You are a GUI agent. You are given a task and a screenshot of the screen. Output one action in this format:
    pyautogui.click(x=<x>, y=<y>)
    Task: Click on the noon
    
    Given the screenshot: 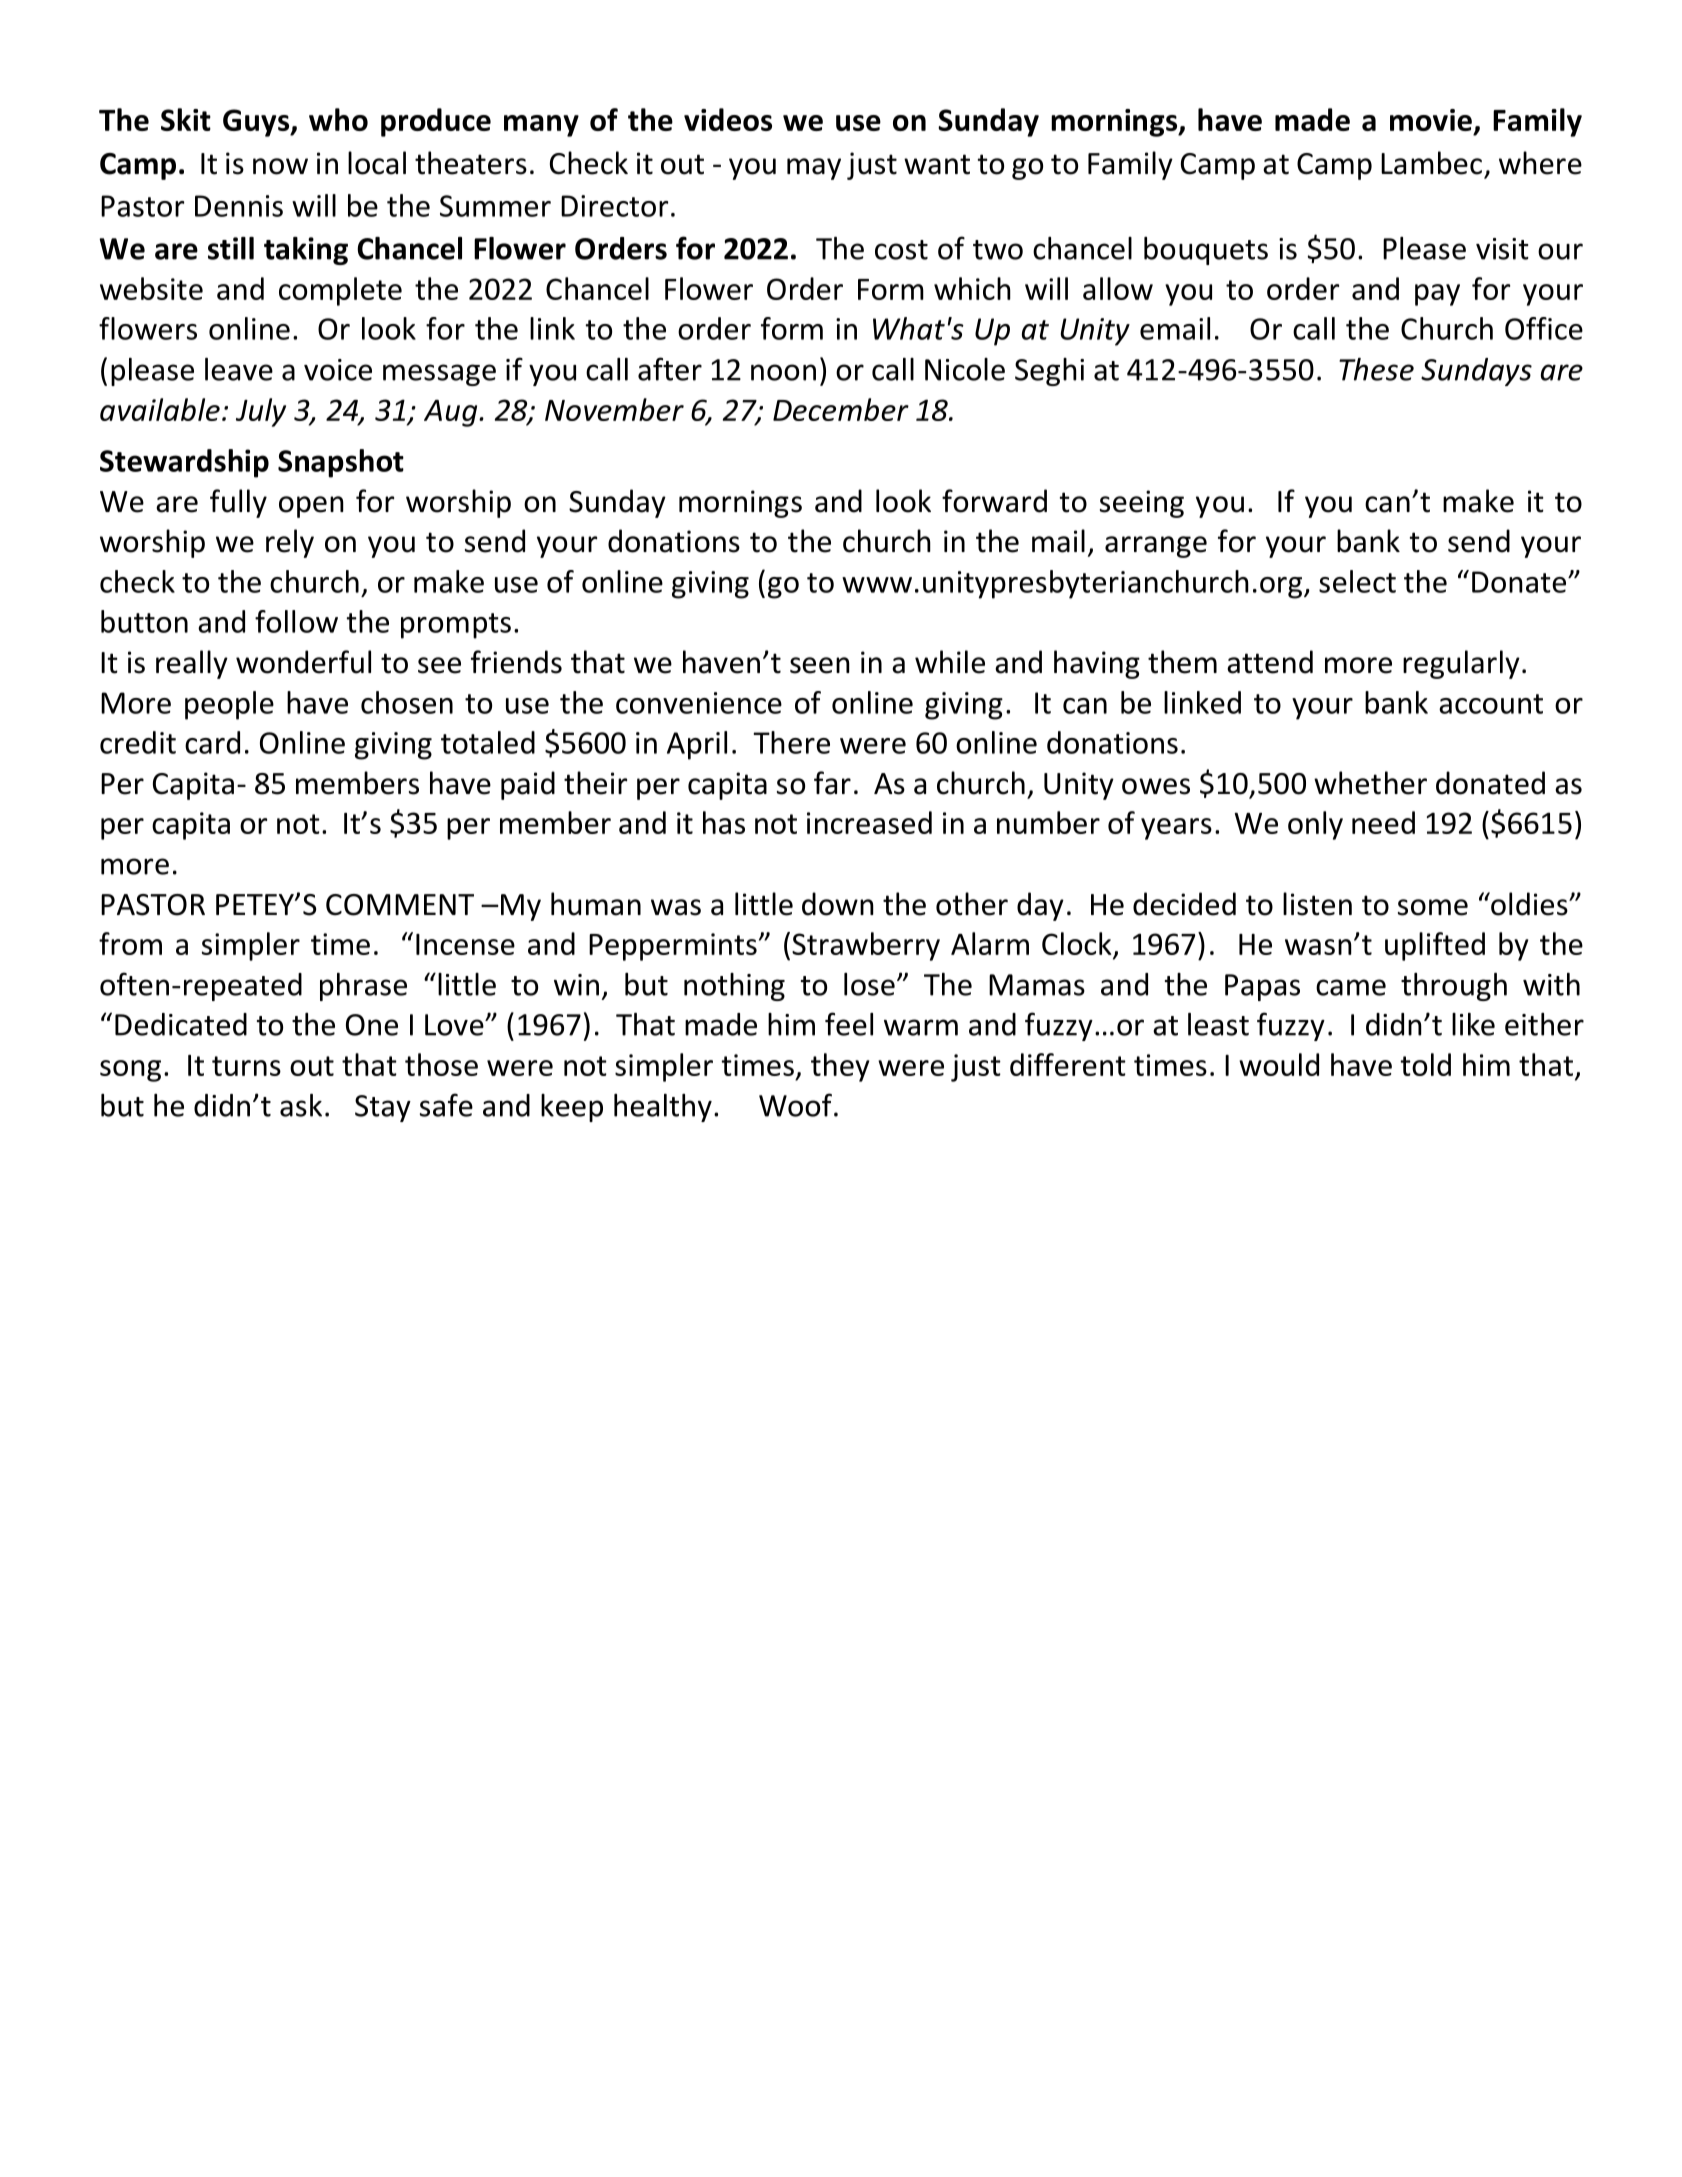 What is the action you would take?
    pyautogui.click(x=783, y=372)
